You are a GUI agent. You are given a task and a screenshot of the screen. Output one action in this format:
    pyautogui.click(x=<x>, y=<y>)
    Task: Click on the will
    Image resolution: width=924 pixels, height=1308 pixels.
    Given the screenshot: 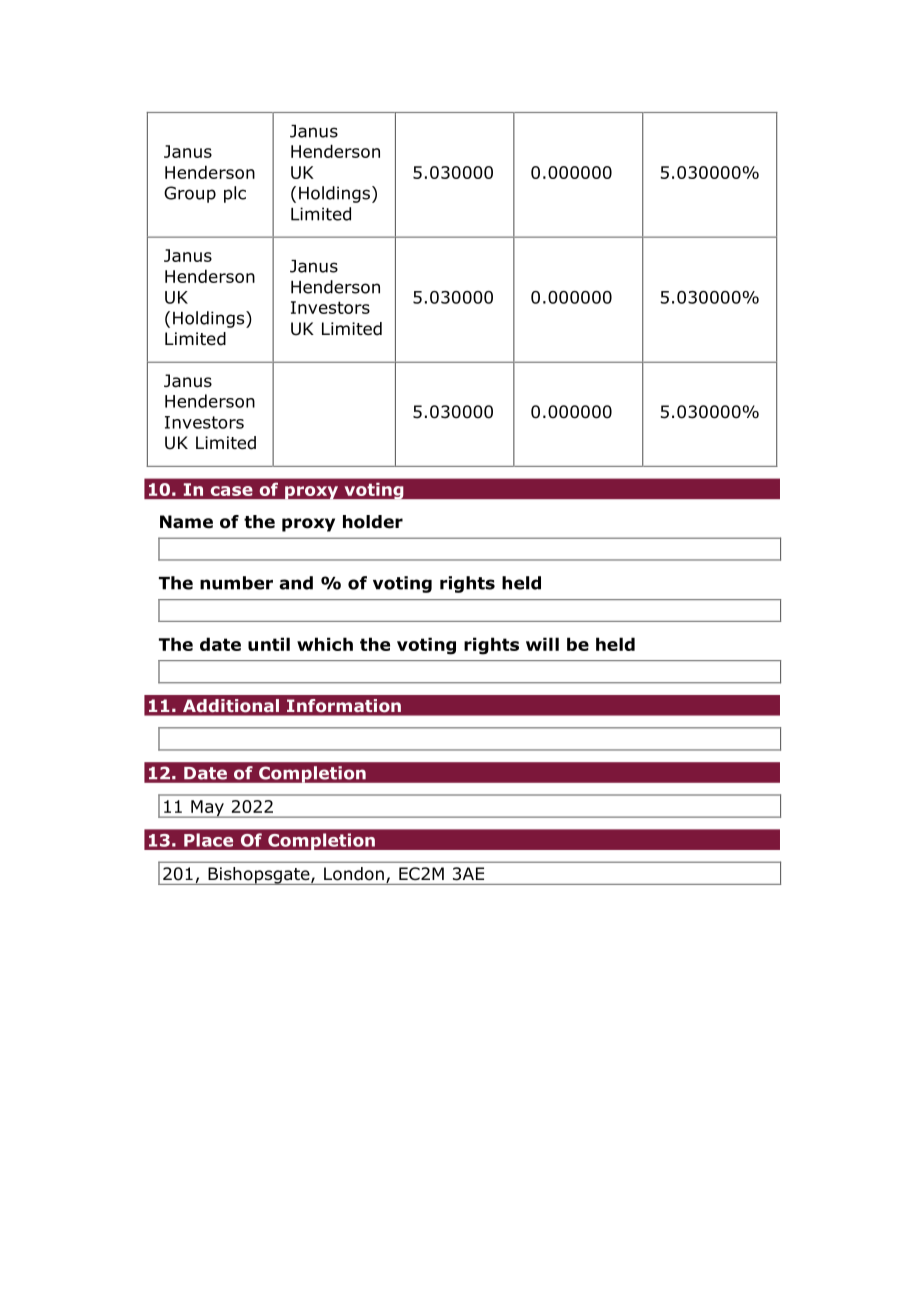 What is the action you would take?
    pyautogui.click(x=542, y=644)
